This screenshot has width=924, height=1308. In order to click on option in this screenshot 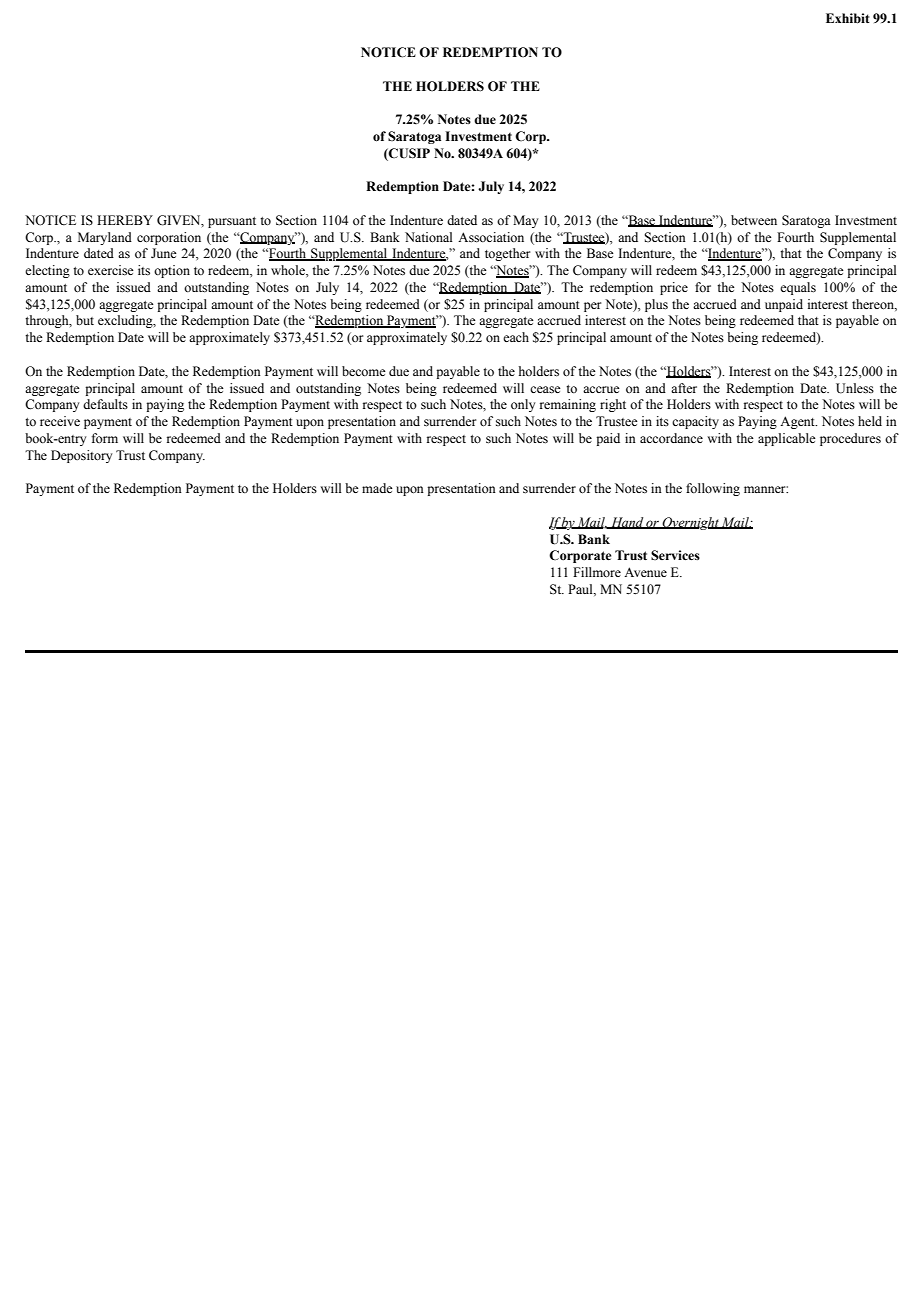, I will do `click(172, 271)`.
